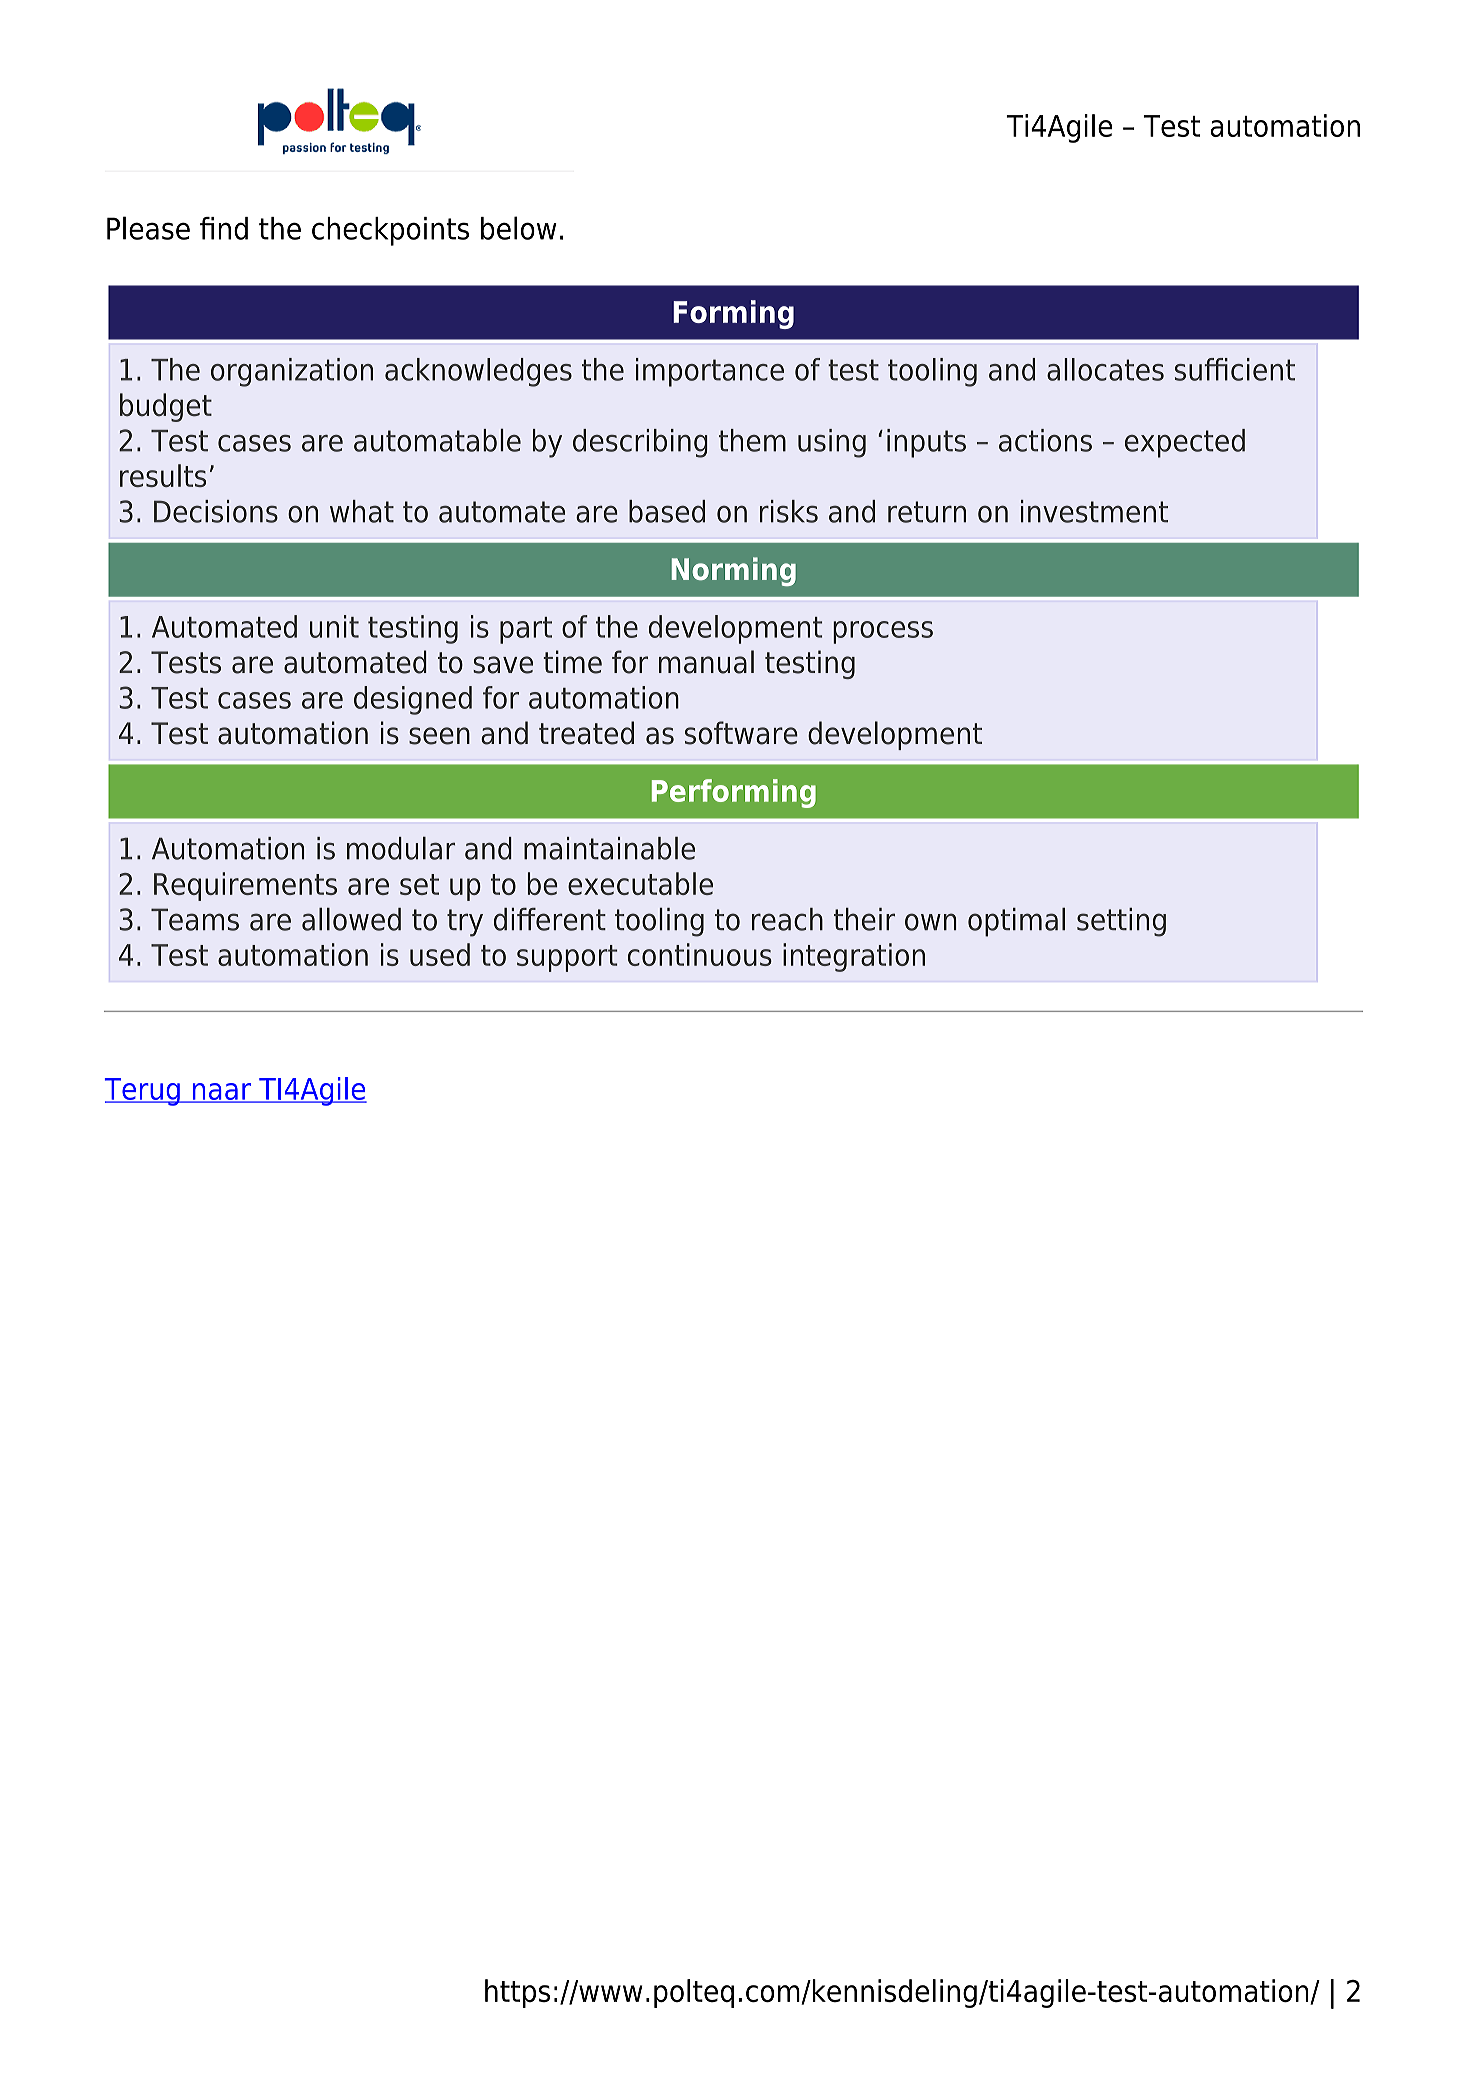 The height and width of the document is (2074, 1467). Describe the element at coordinates (519, 228) in the document. I see `below` at that location.
